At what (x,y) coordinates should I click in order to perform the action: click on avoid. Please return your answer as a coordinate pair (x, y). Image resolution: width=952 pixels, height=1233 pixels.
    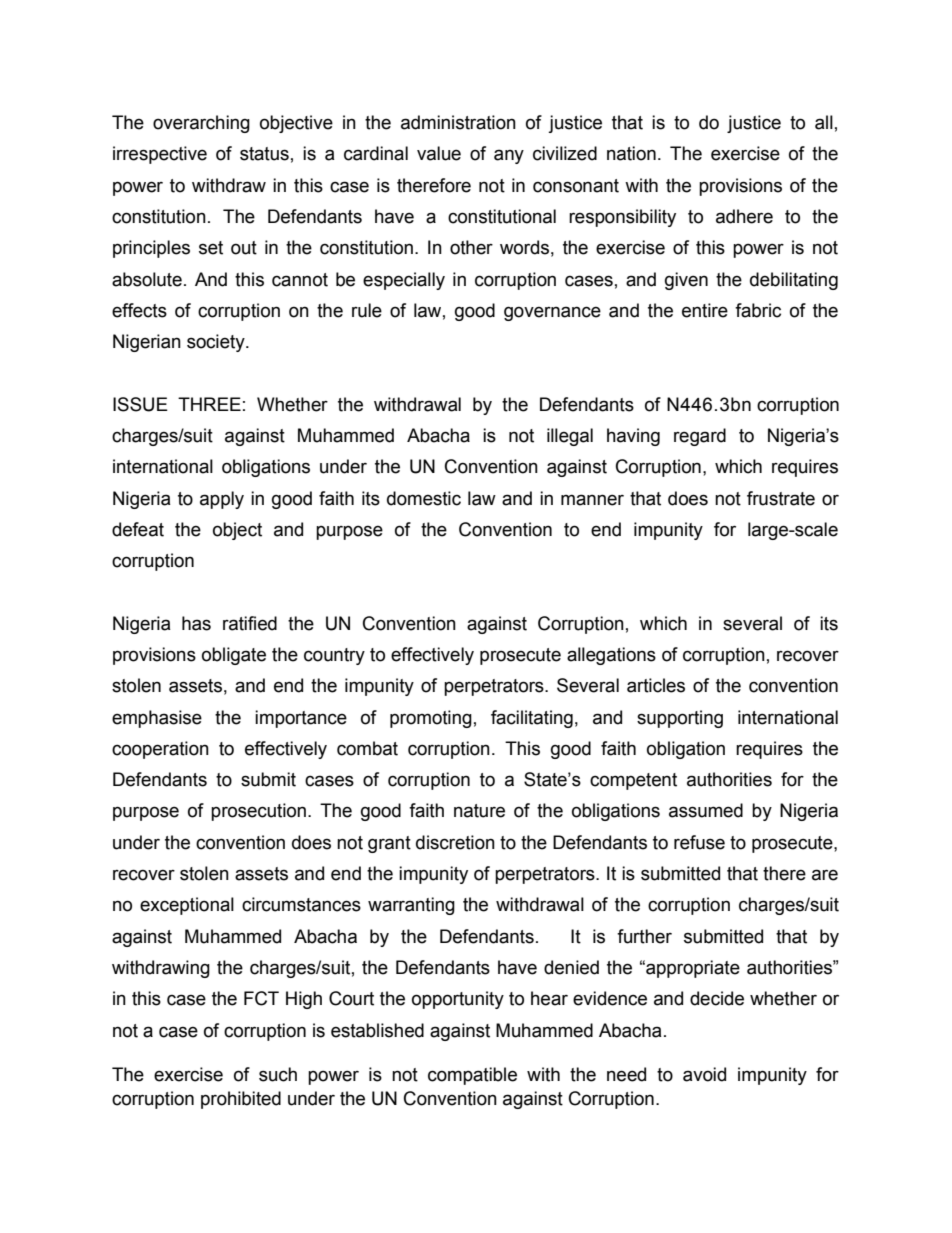
    Looking at the image, I should click on (704, 1074).
